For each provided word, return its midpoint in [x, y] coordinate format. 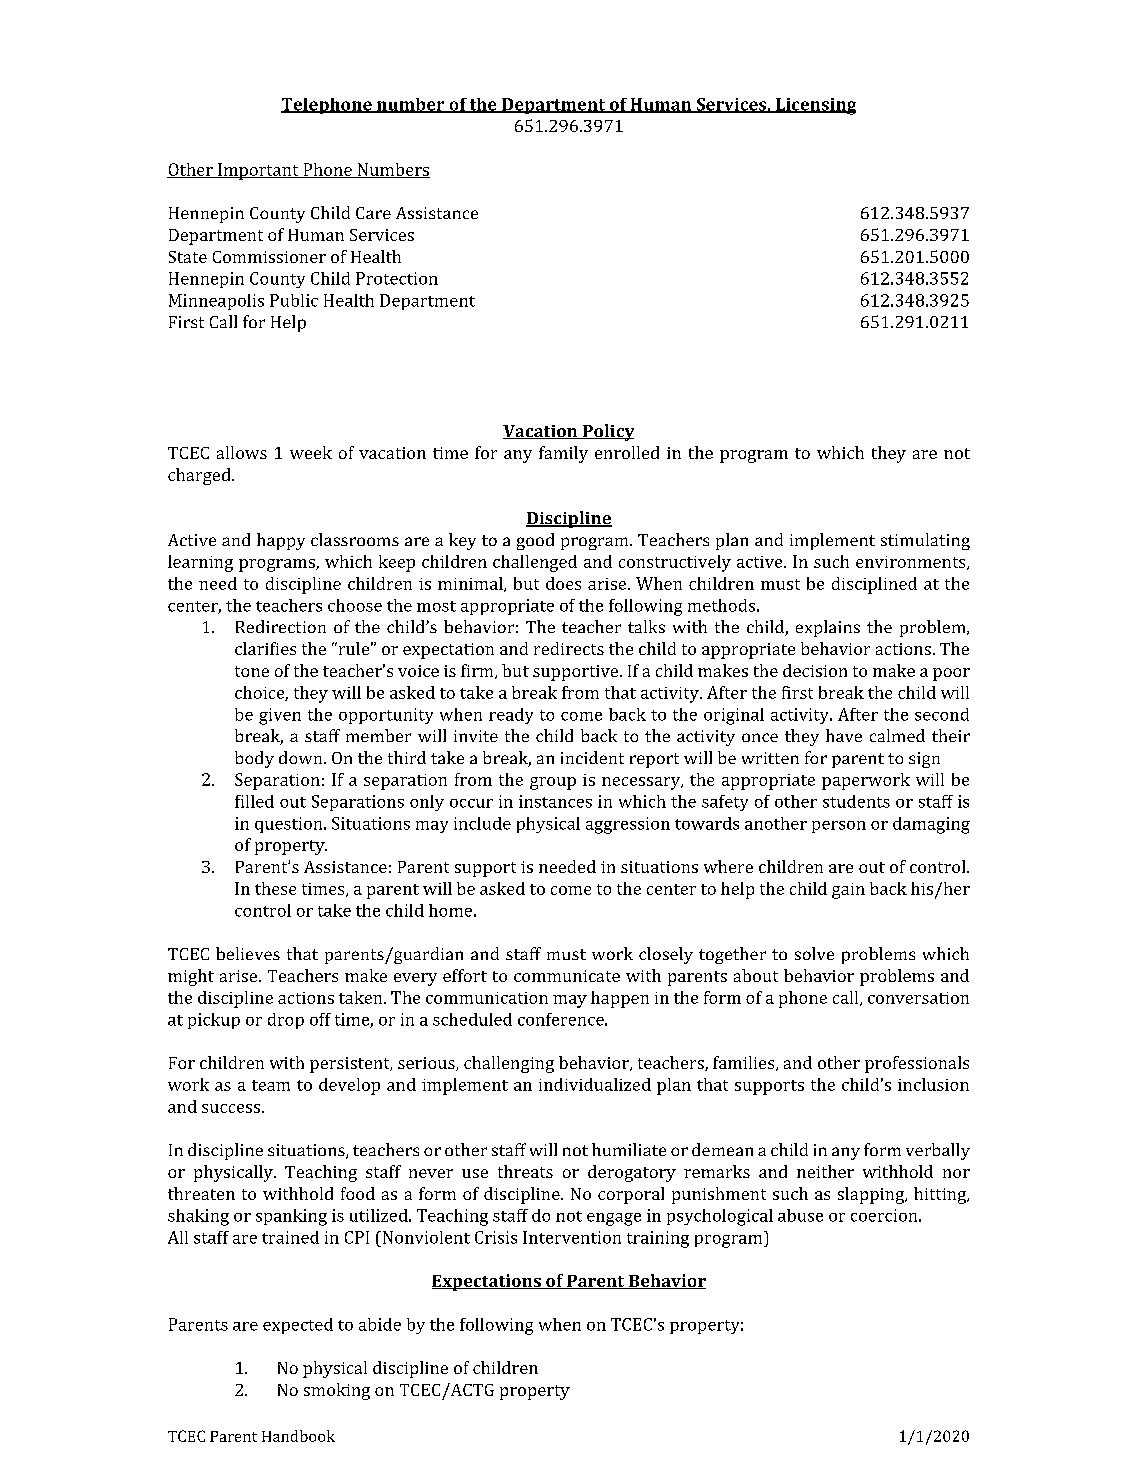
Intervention [572, 1237]
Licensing [815, 106]
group [553, 783]
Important [258, 171]
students [856, 801]
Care [373, 213]
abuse [800, 1215]
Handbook [298, 1436]
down [302, 757]
